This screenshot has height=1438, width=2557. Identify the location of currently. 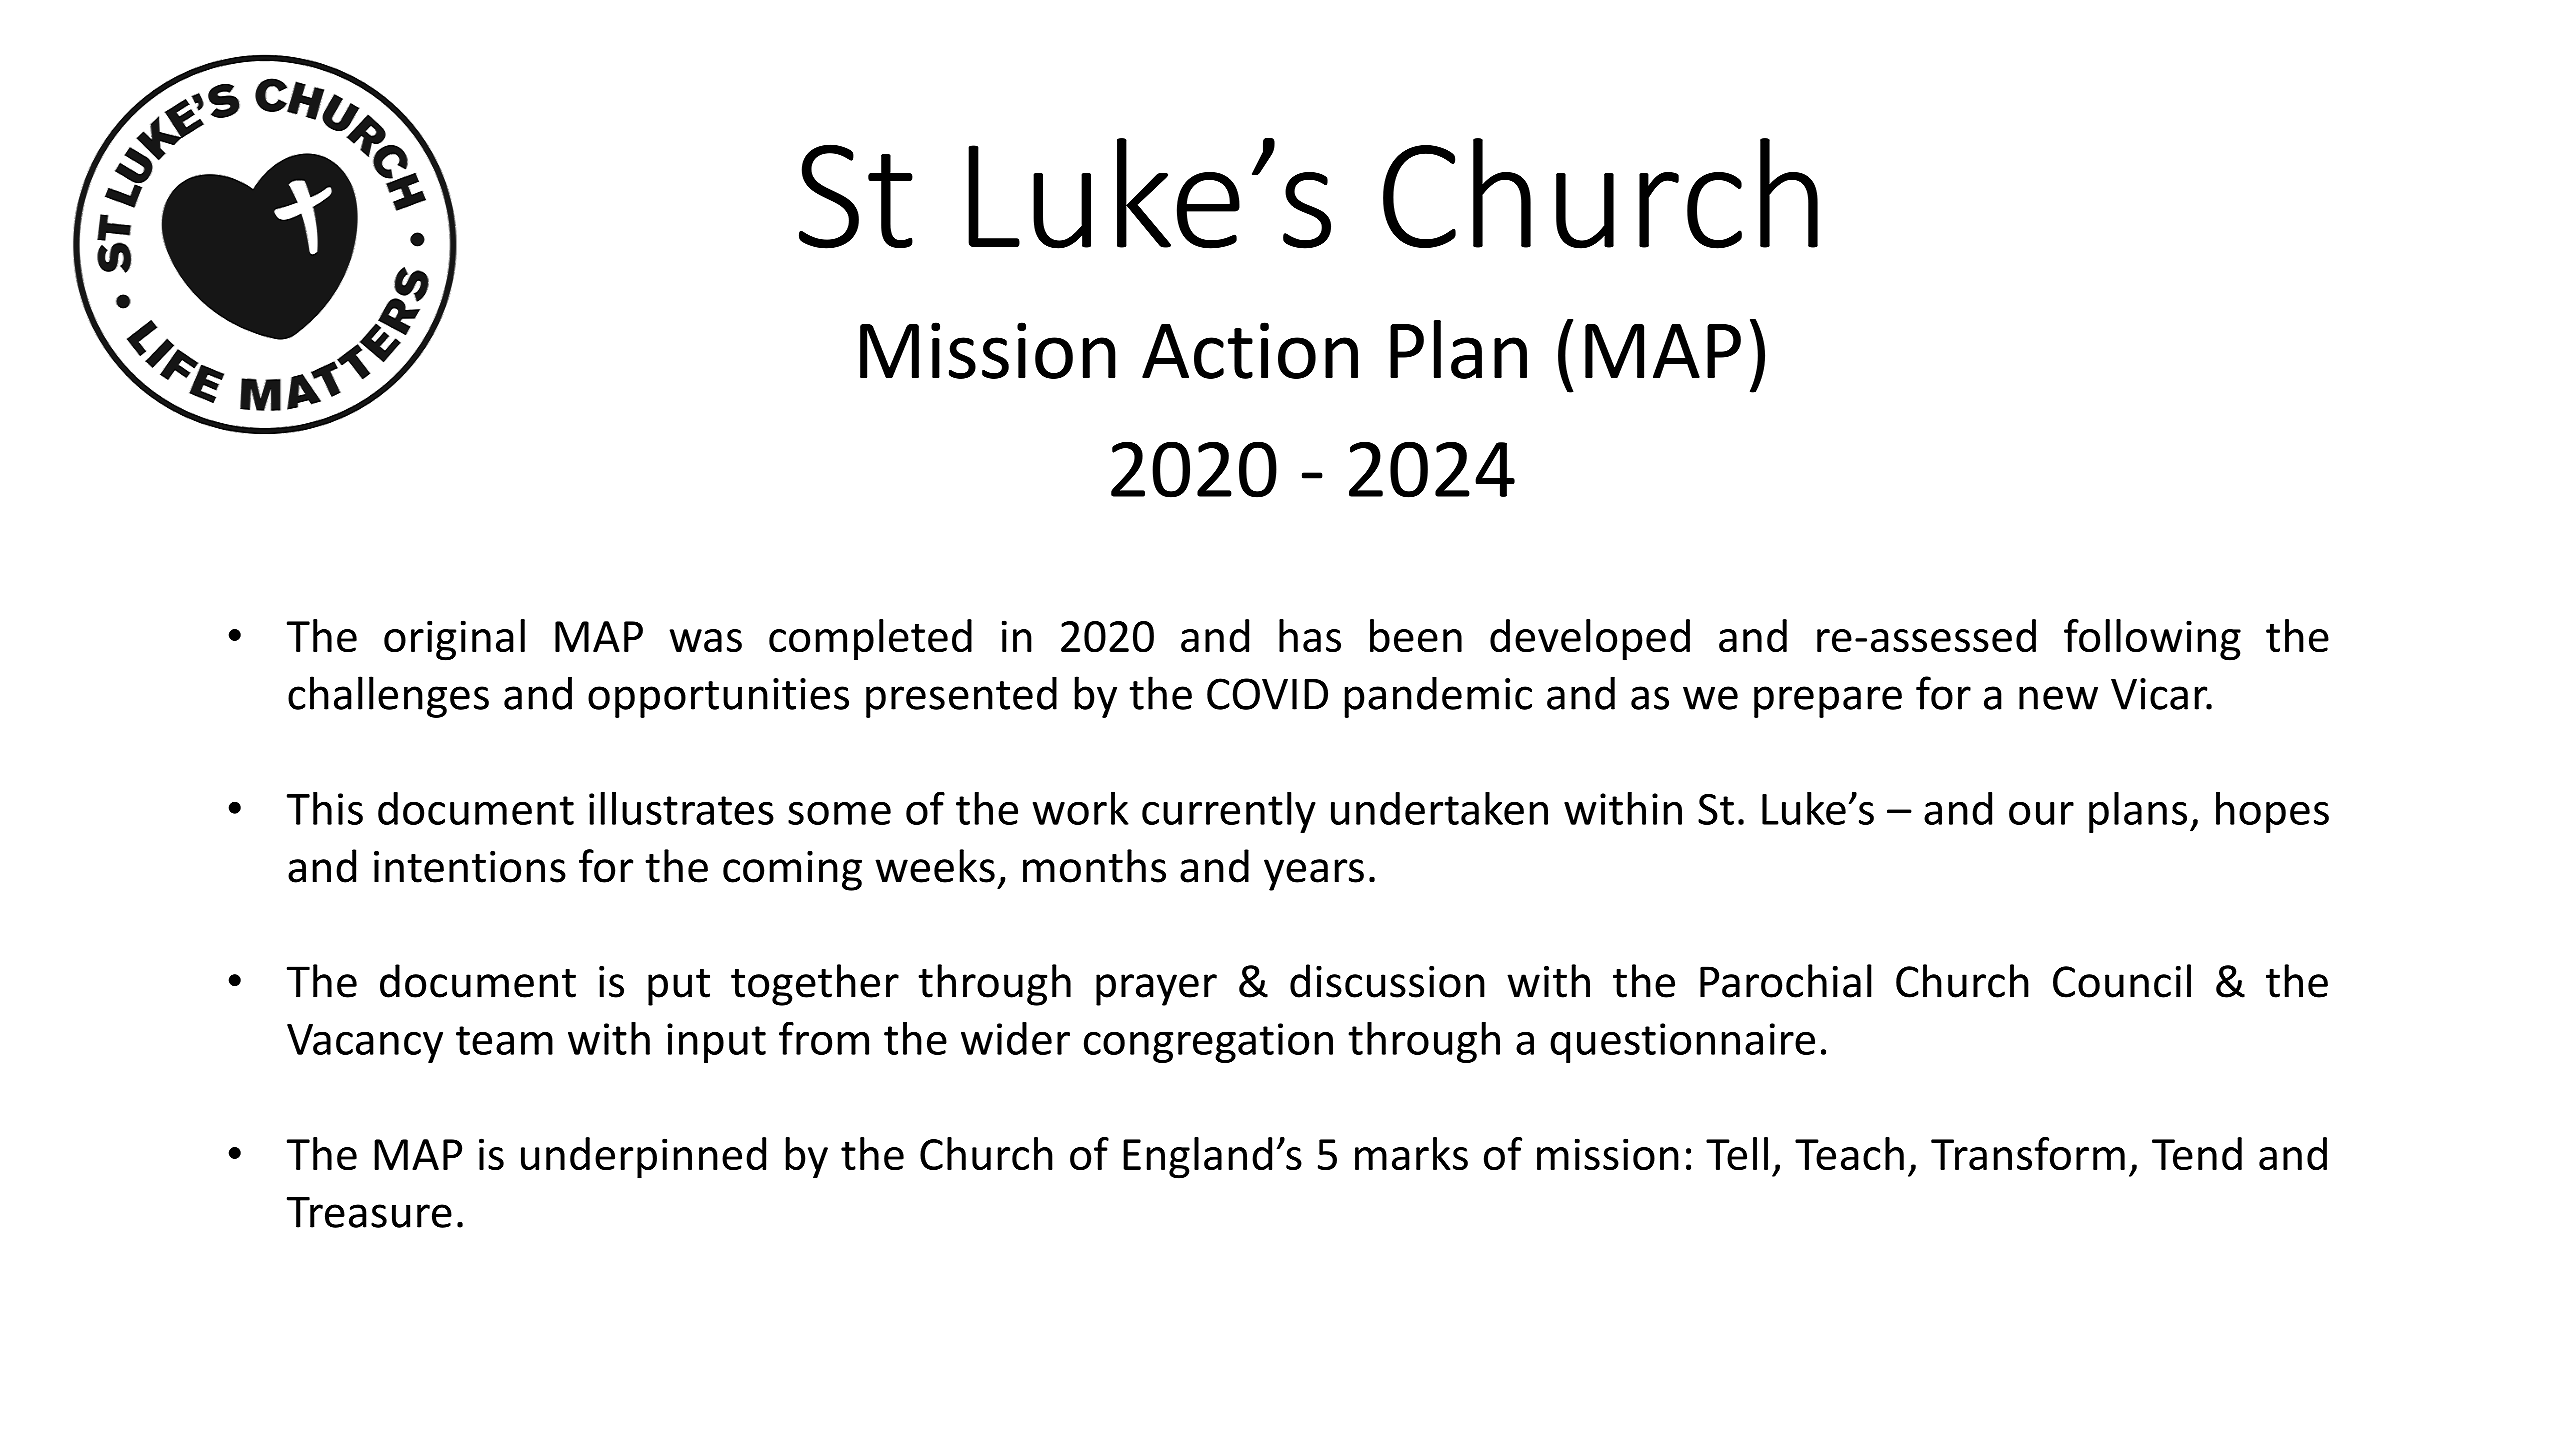
(1229, 812).
